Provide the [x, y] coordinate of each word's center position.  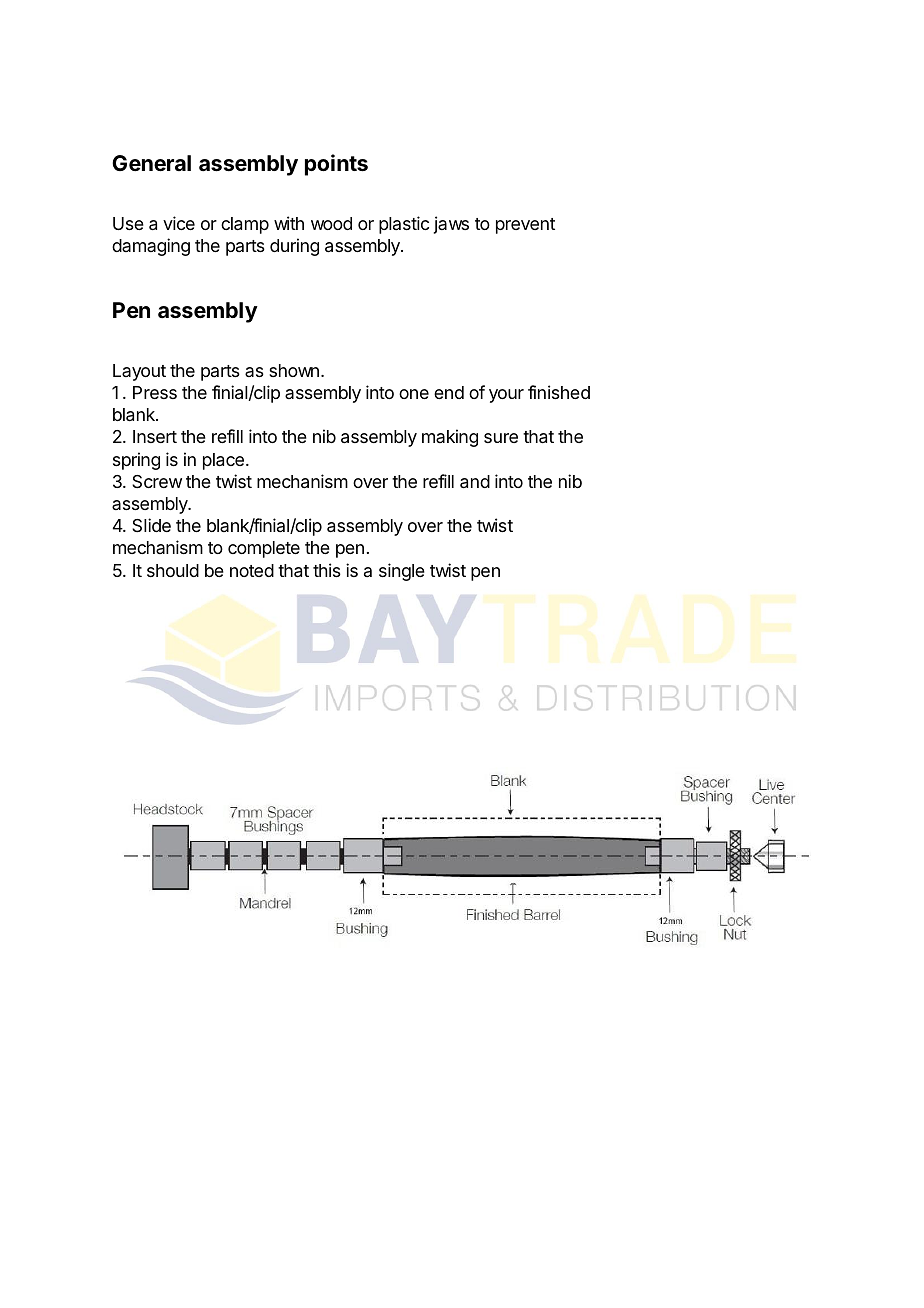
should [173, 570]
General [151, 163]
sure [501, 438]
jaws [451, 225]
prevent [525, 226]
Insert [155, 436]
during [294, 247]
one [414, 394]
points [336, 165]
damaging [151, 247]
